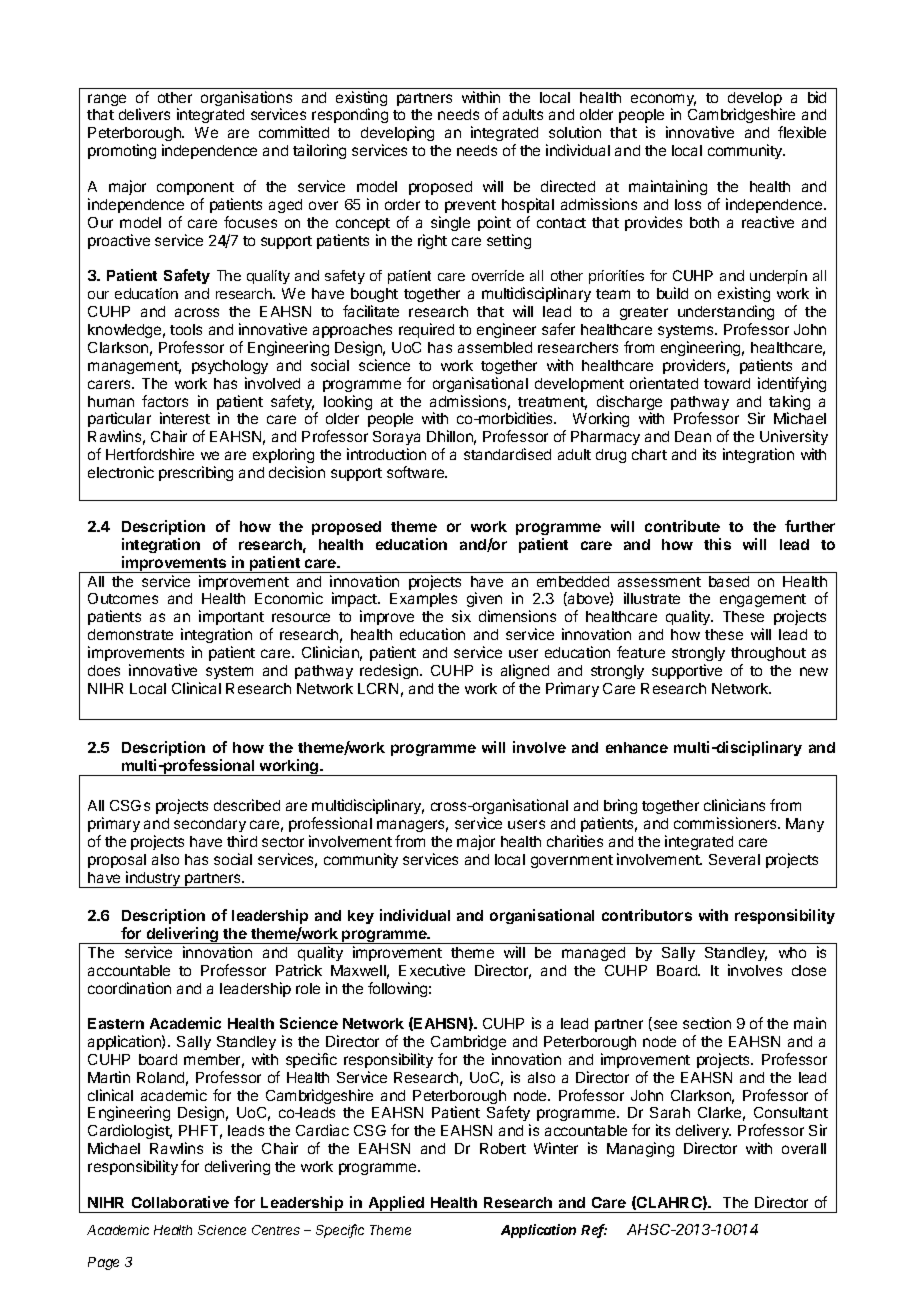 The width and height of the document is (924, 1308). Describe the element at coordinates (717, 544) in the document. I see `this` at that location.
